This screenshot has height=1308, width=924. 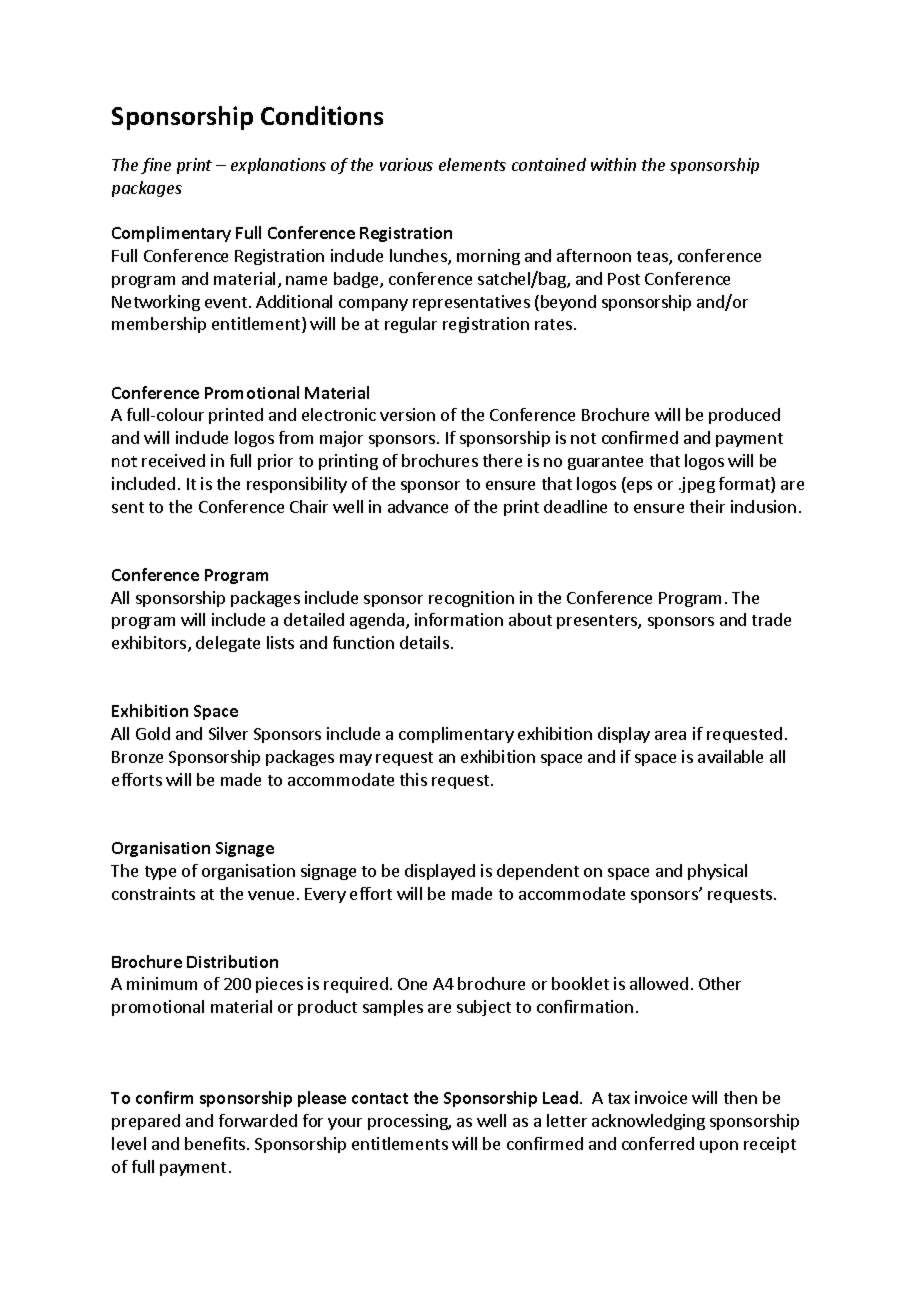 I want to click on One, so click(x=412, y=984).
